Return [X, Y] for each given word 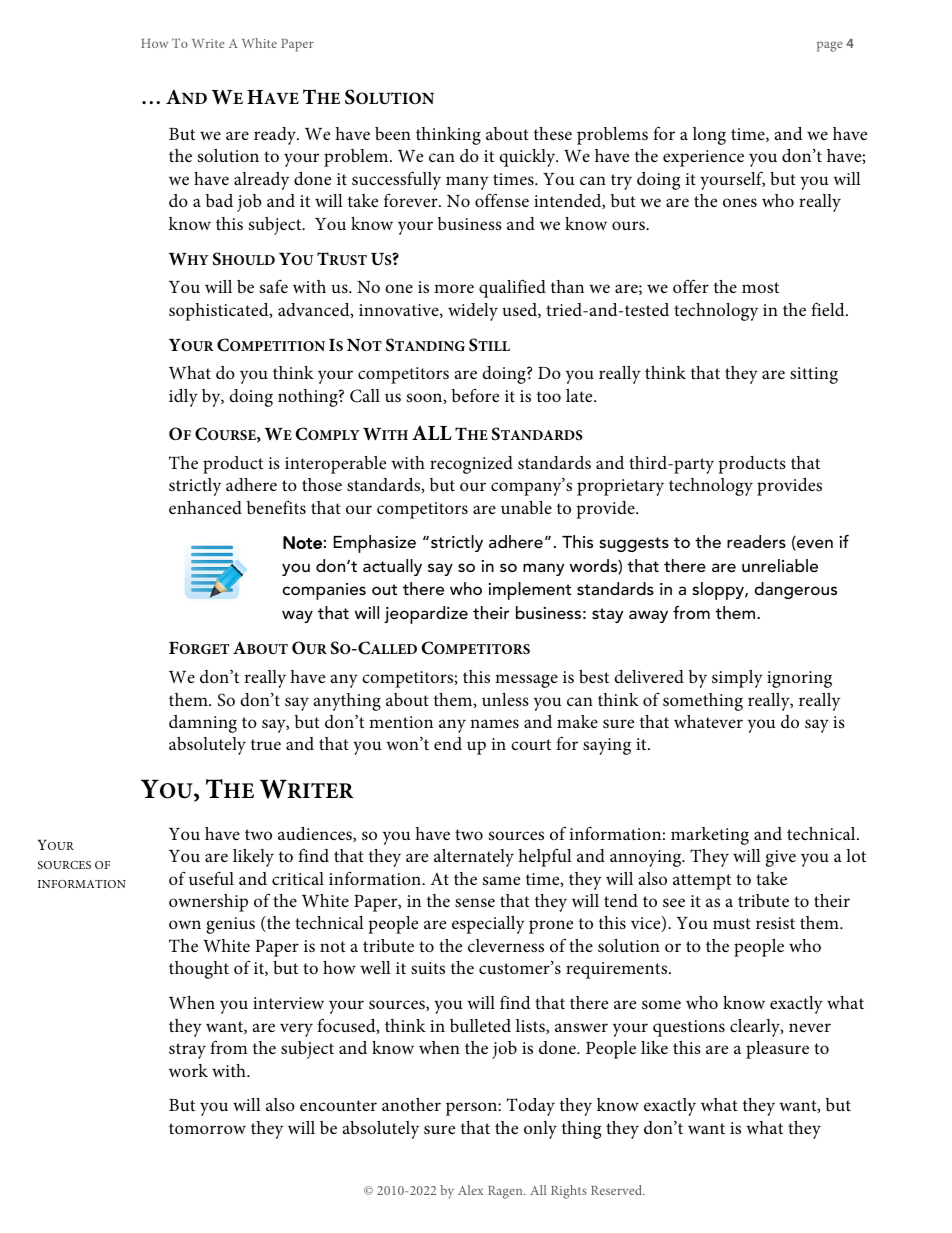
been [393, 133]
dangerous [795, 590]
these [553, 134]
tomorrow [207, 1128]
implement [530, 591]
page [830, 46]
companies [324, 591]
